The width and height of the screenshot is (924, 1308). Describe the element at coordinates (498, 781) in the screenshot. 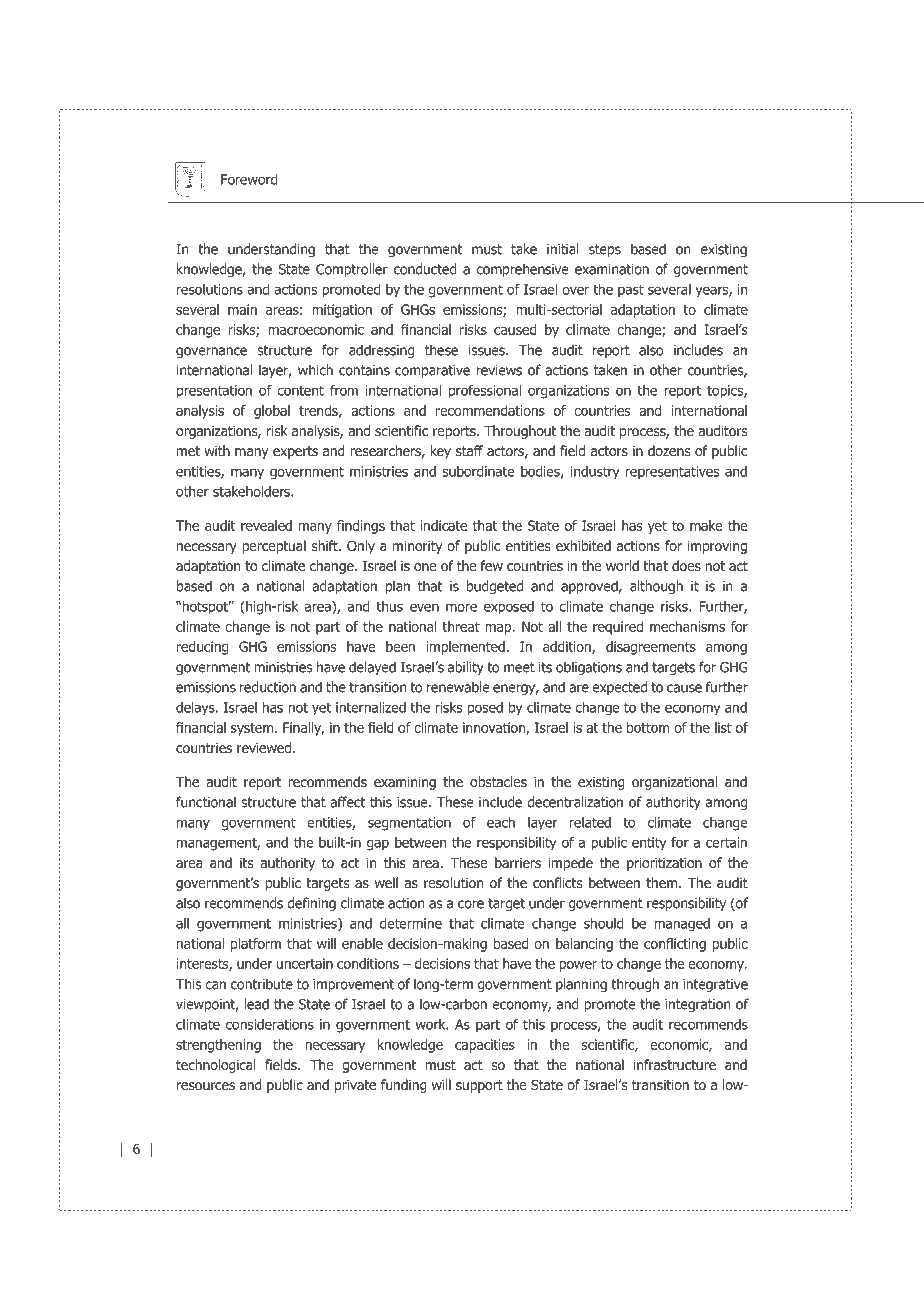

I see `obstacles` at that location.
